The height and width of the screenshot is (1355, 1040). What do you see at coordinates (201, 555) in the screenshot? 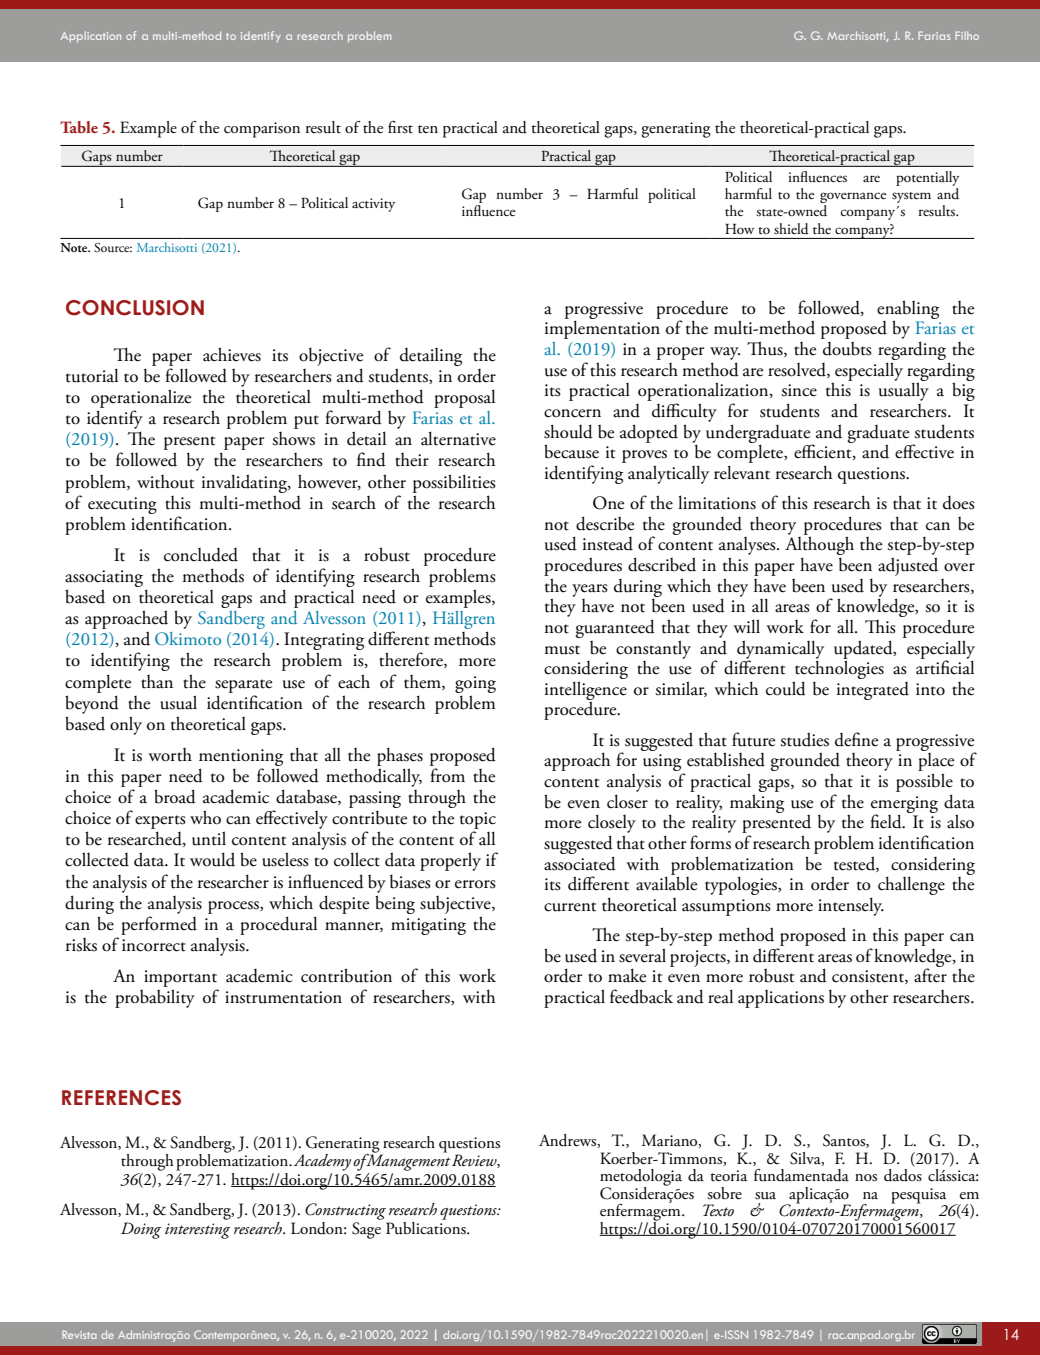
I see `concluded` at bounding box center [201, 555].
